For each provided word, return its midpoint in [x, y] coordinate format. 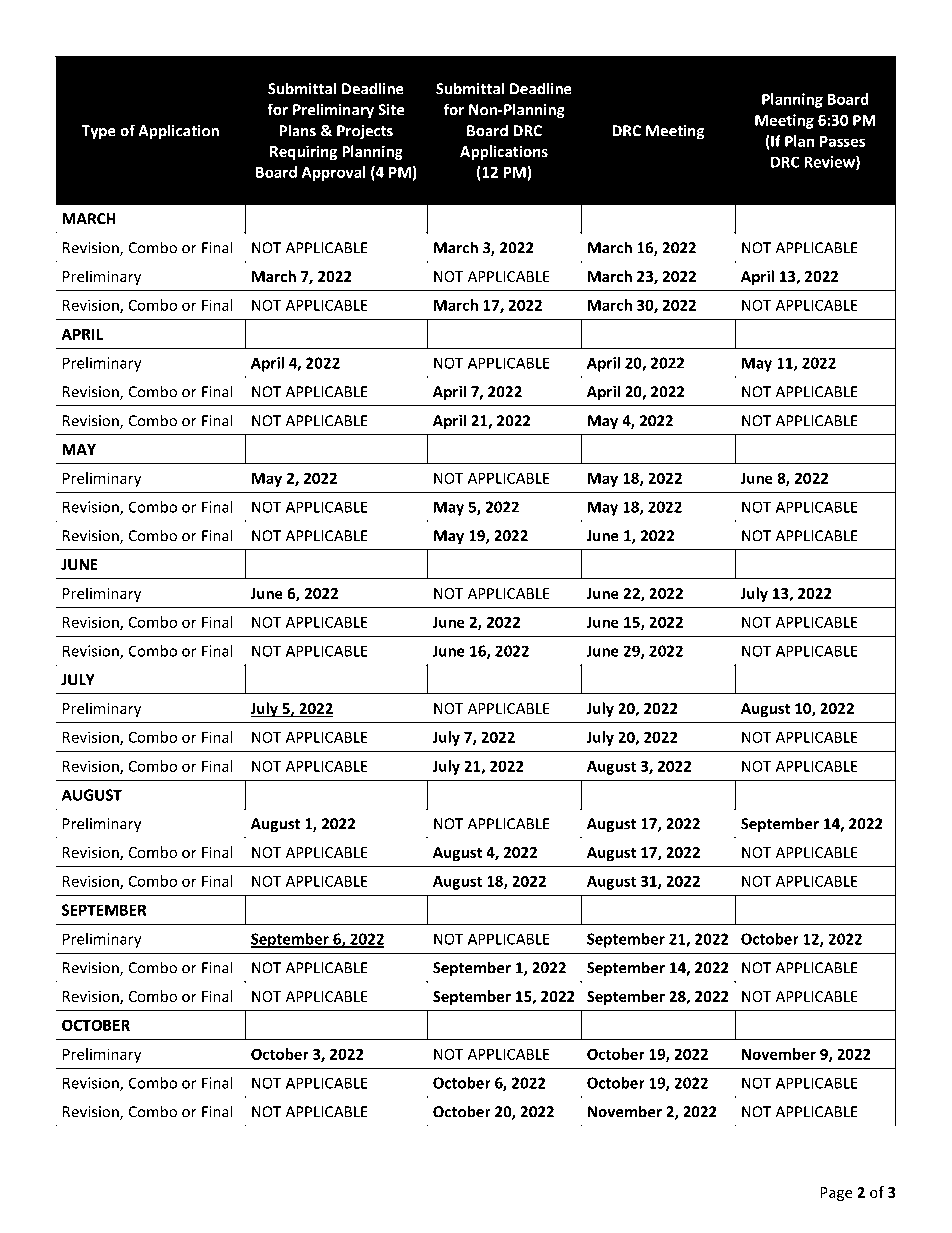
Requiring [303, 152]
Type [98, 132]
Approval [333, 173]
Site [391, 110]
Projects [365, 132]
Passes [842, 141]
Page [836, 1194]
